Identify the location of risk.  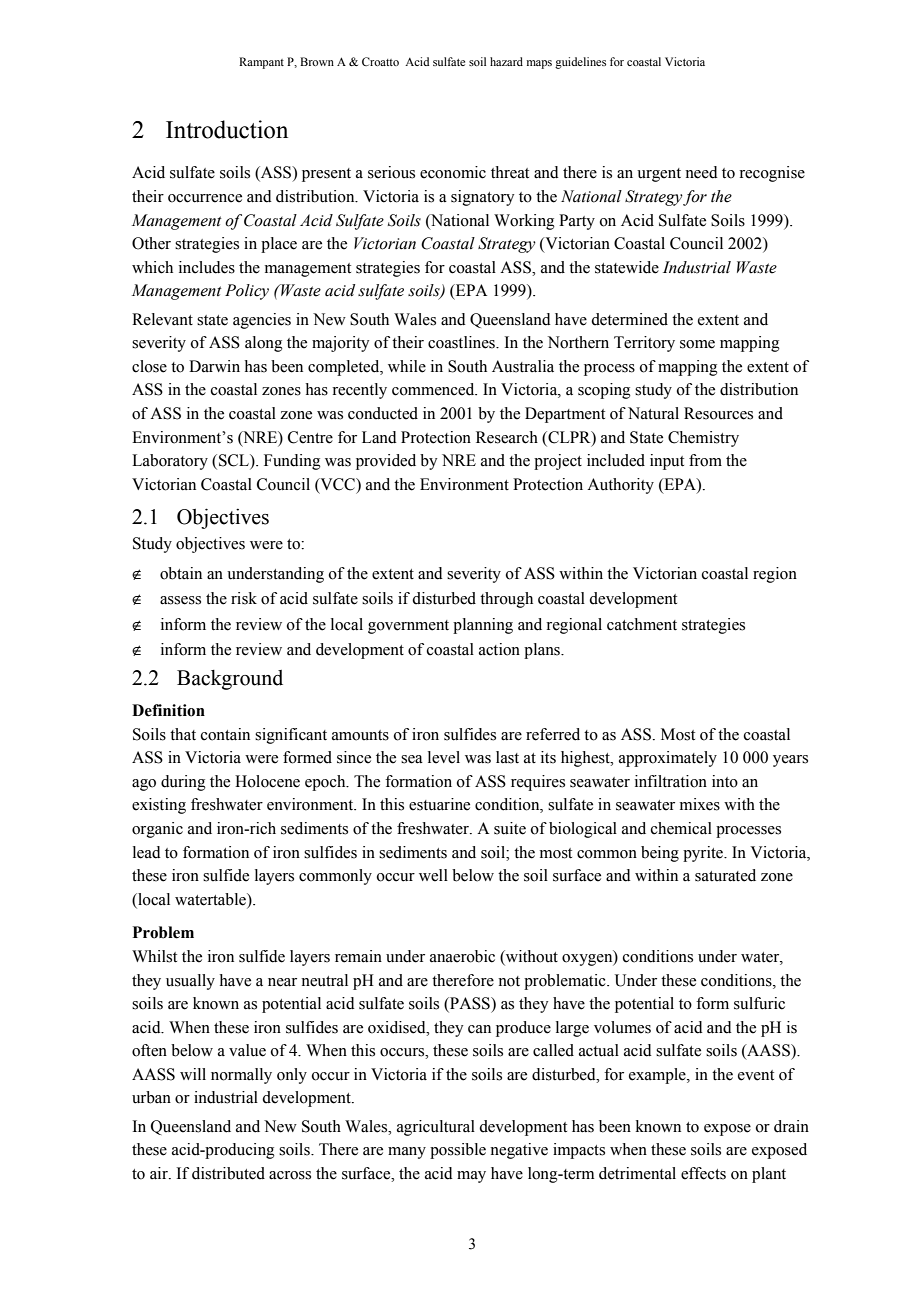
(244, 598).
